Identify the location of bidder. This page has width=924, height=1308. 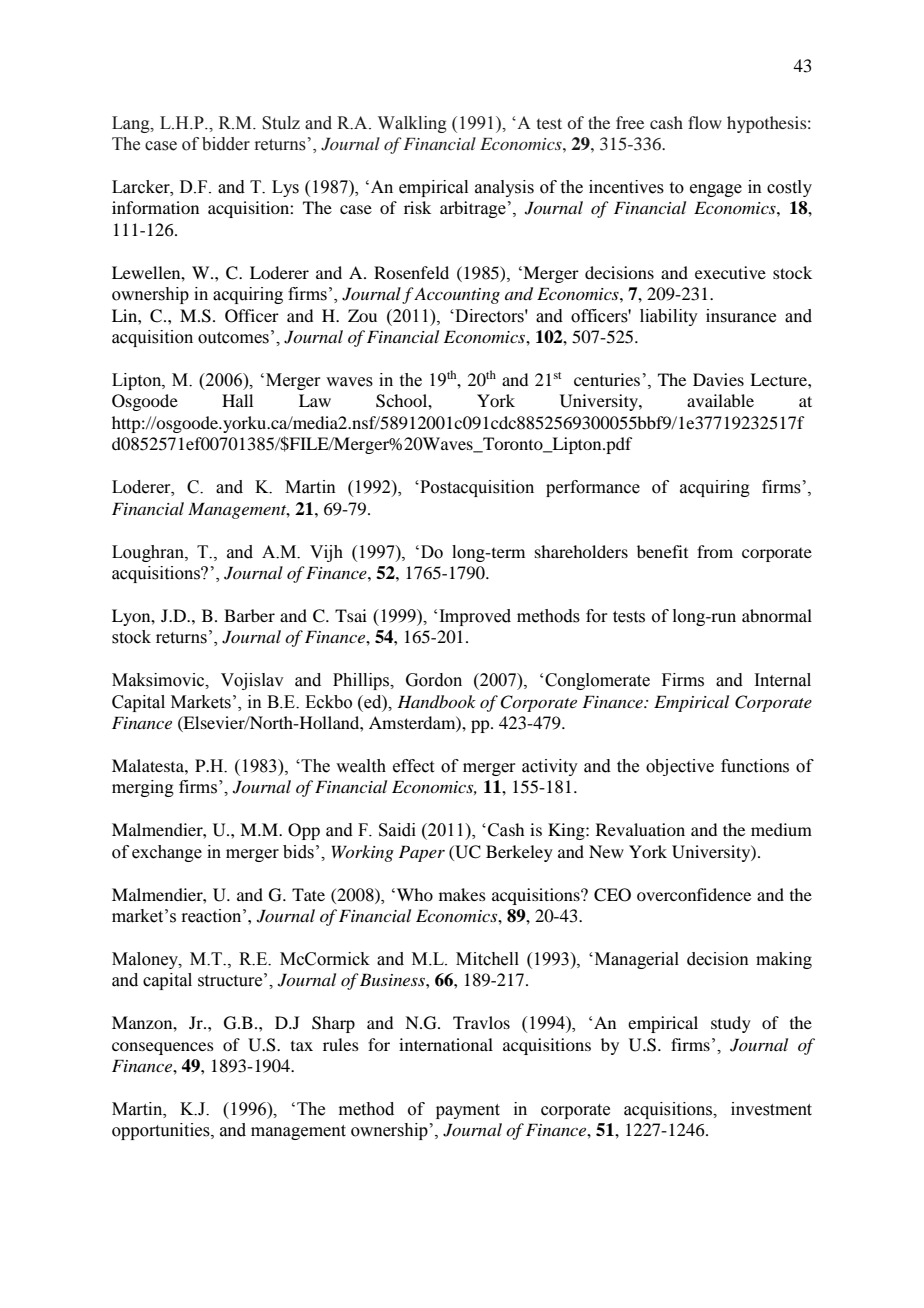
(226, 144).
